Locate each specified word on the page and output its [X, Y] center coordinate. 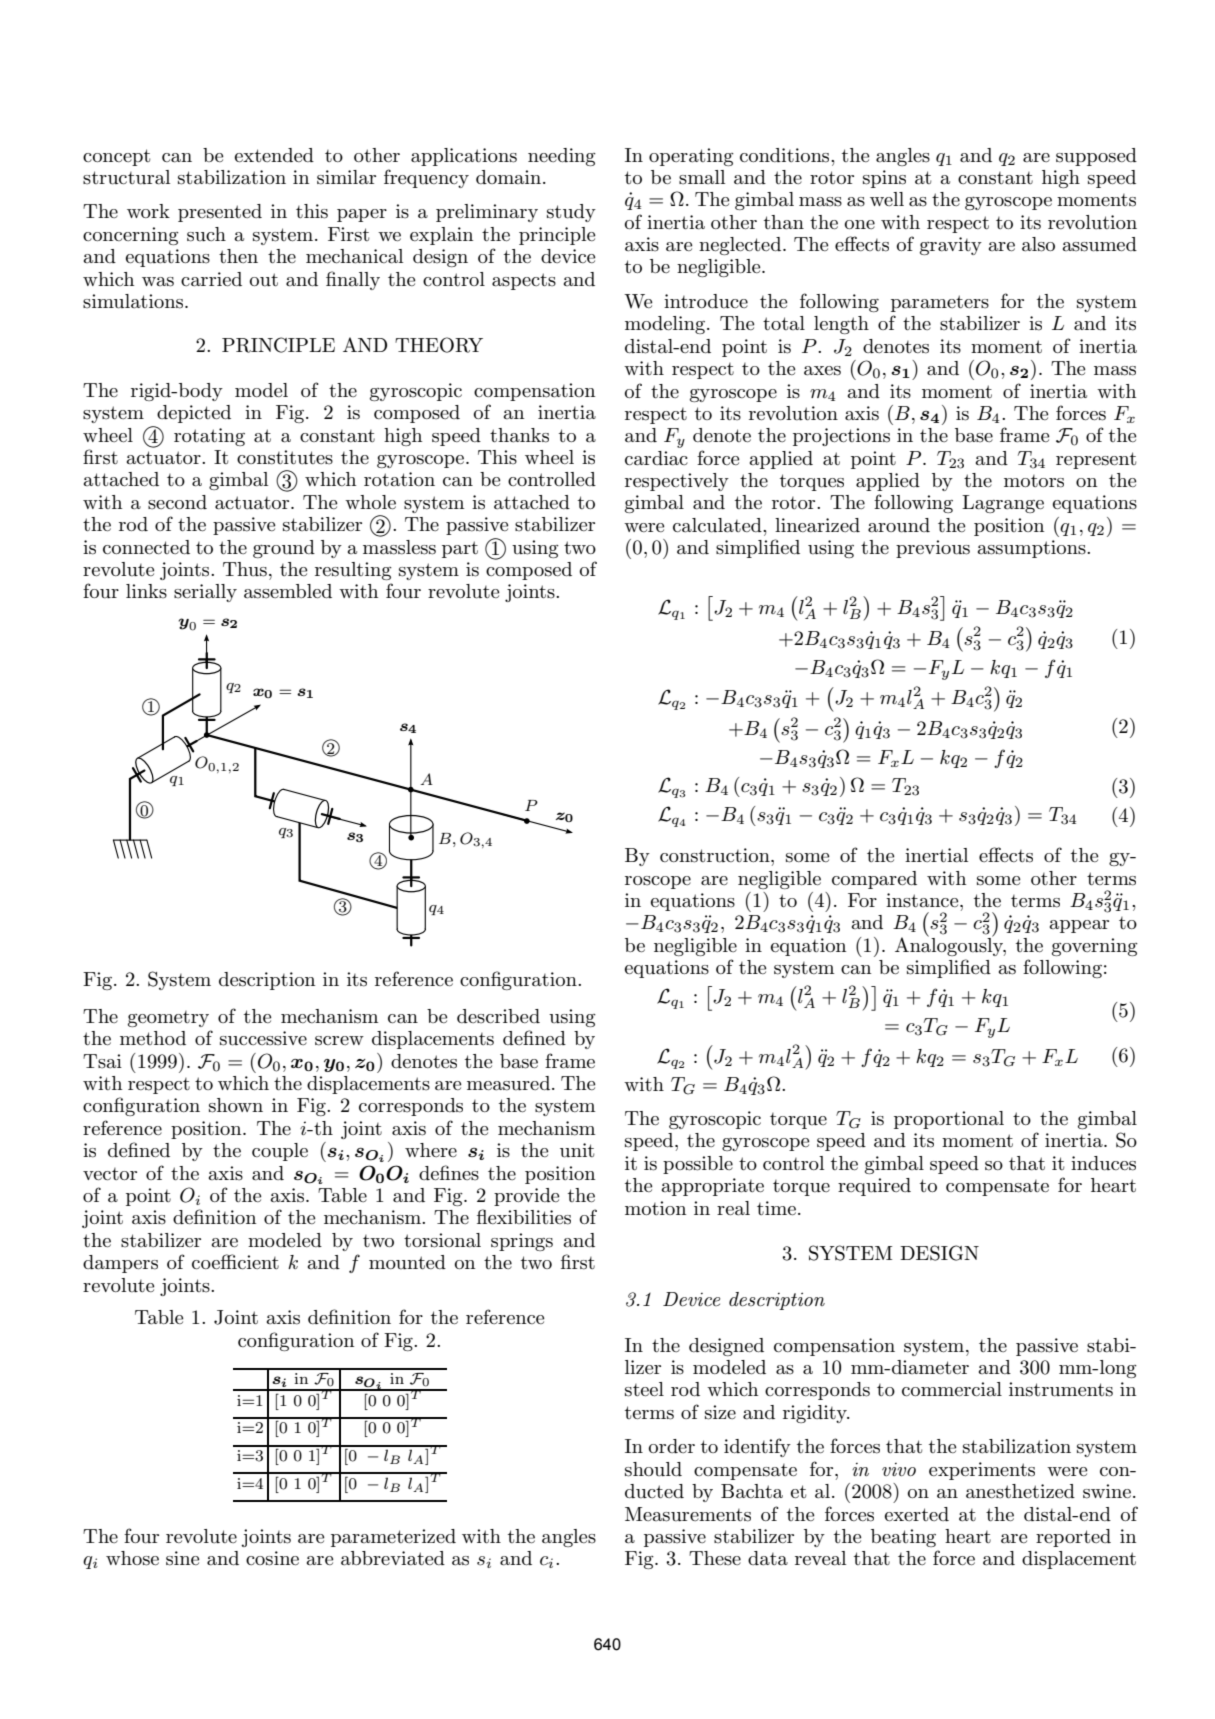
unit [577, 1150]
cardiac [656, 458]
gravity [951, 246]
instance [923, 900]
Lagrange [1003, 504]
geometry [168, 1019]
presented [220, 213]
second [177, 502]
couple [280, 1152]
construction [716, 855]
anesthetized [1020, 1491]
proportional [949, 1120]
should [653, 1469]
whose [132, 1558]
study [571, 213]
